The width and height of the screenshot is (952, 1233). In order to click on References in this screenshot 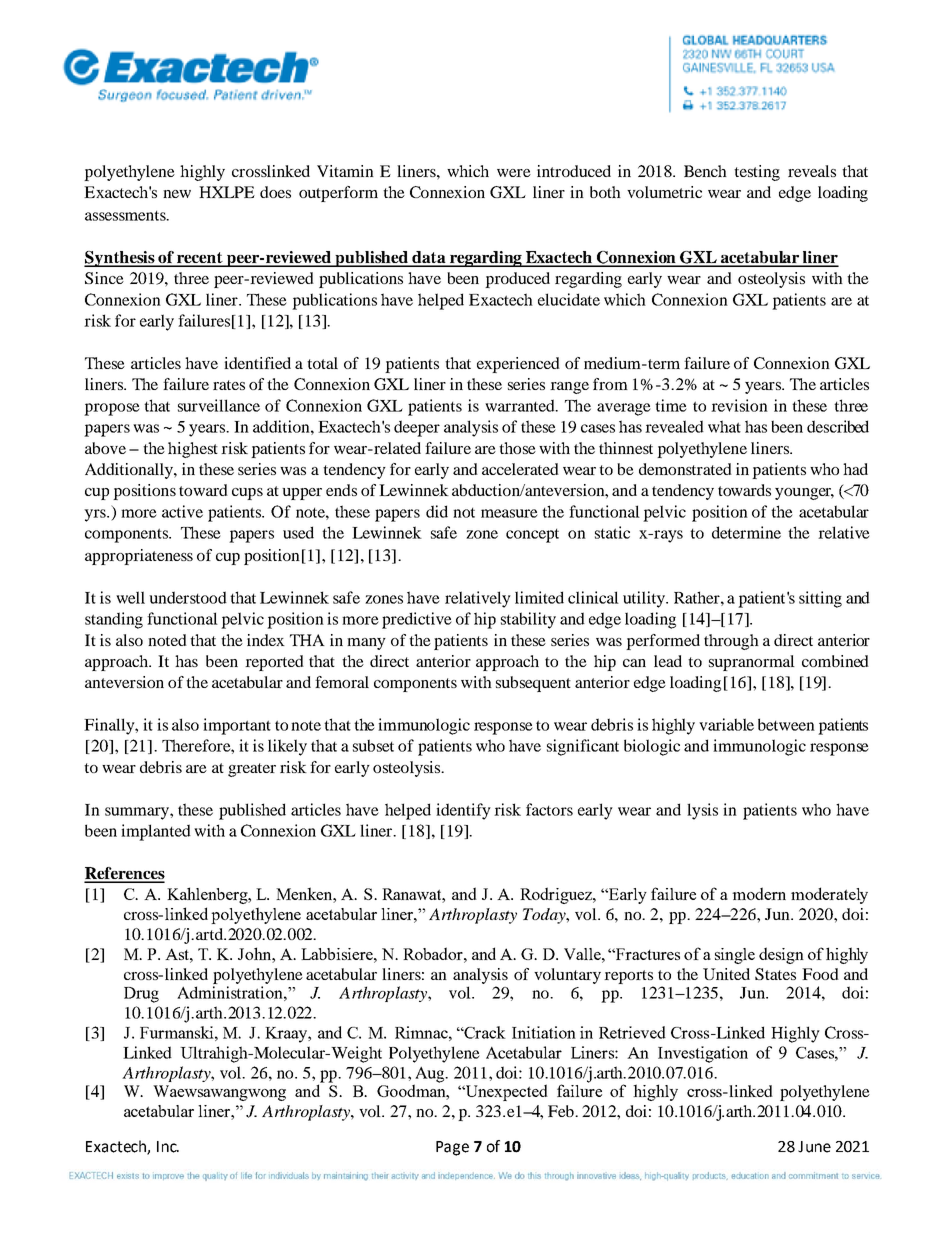, I will do `click(124, 874)`.
